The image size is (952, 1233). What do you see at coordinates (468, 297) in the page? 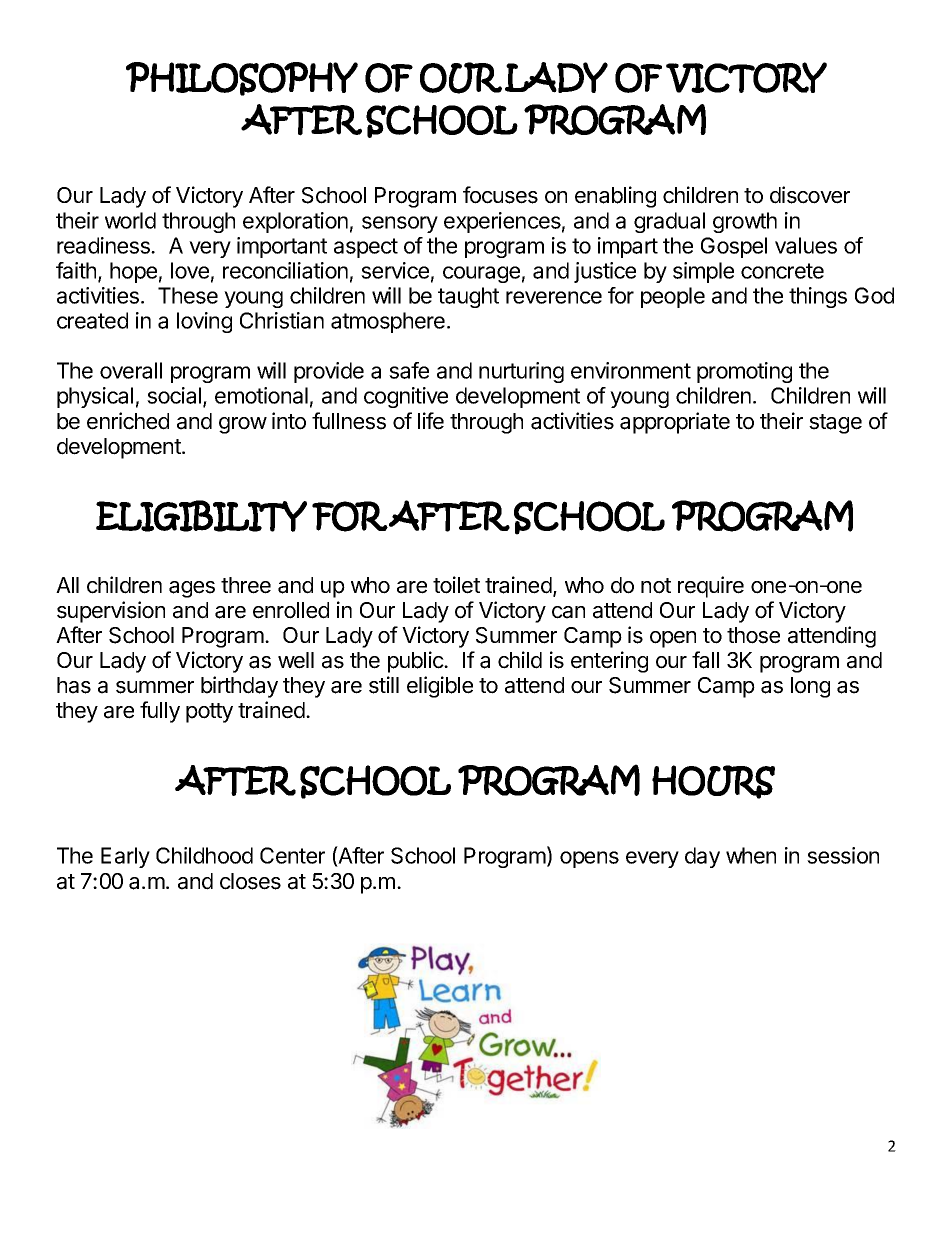
I see `taught` at bounding box center [468, 297].
